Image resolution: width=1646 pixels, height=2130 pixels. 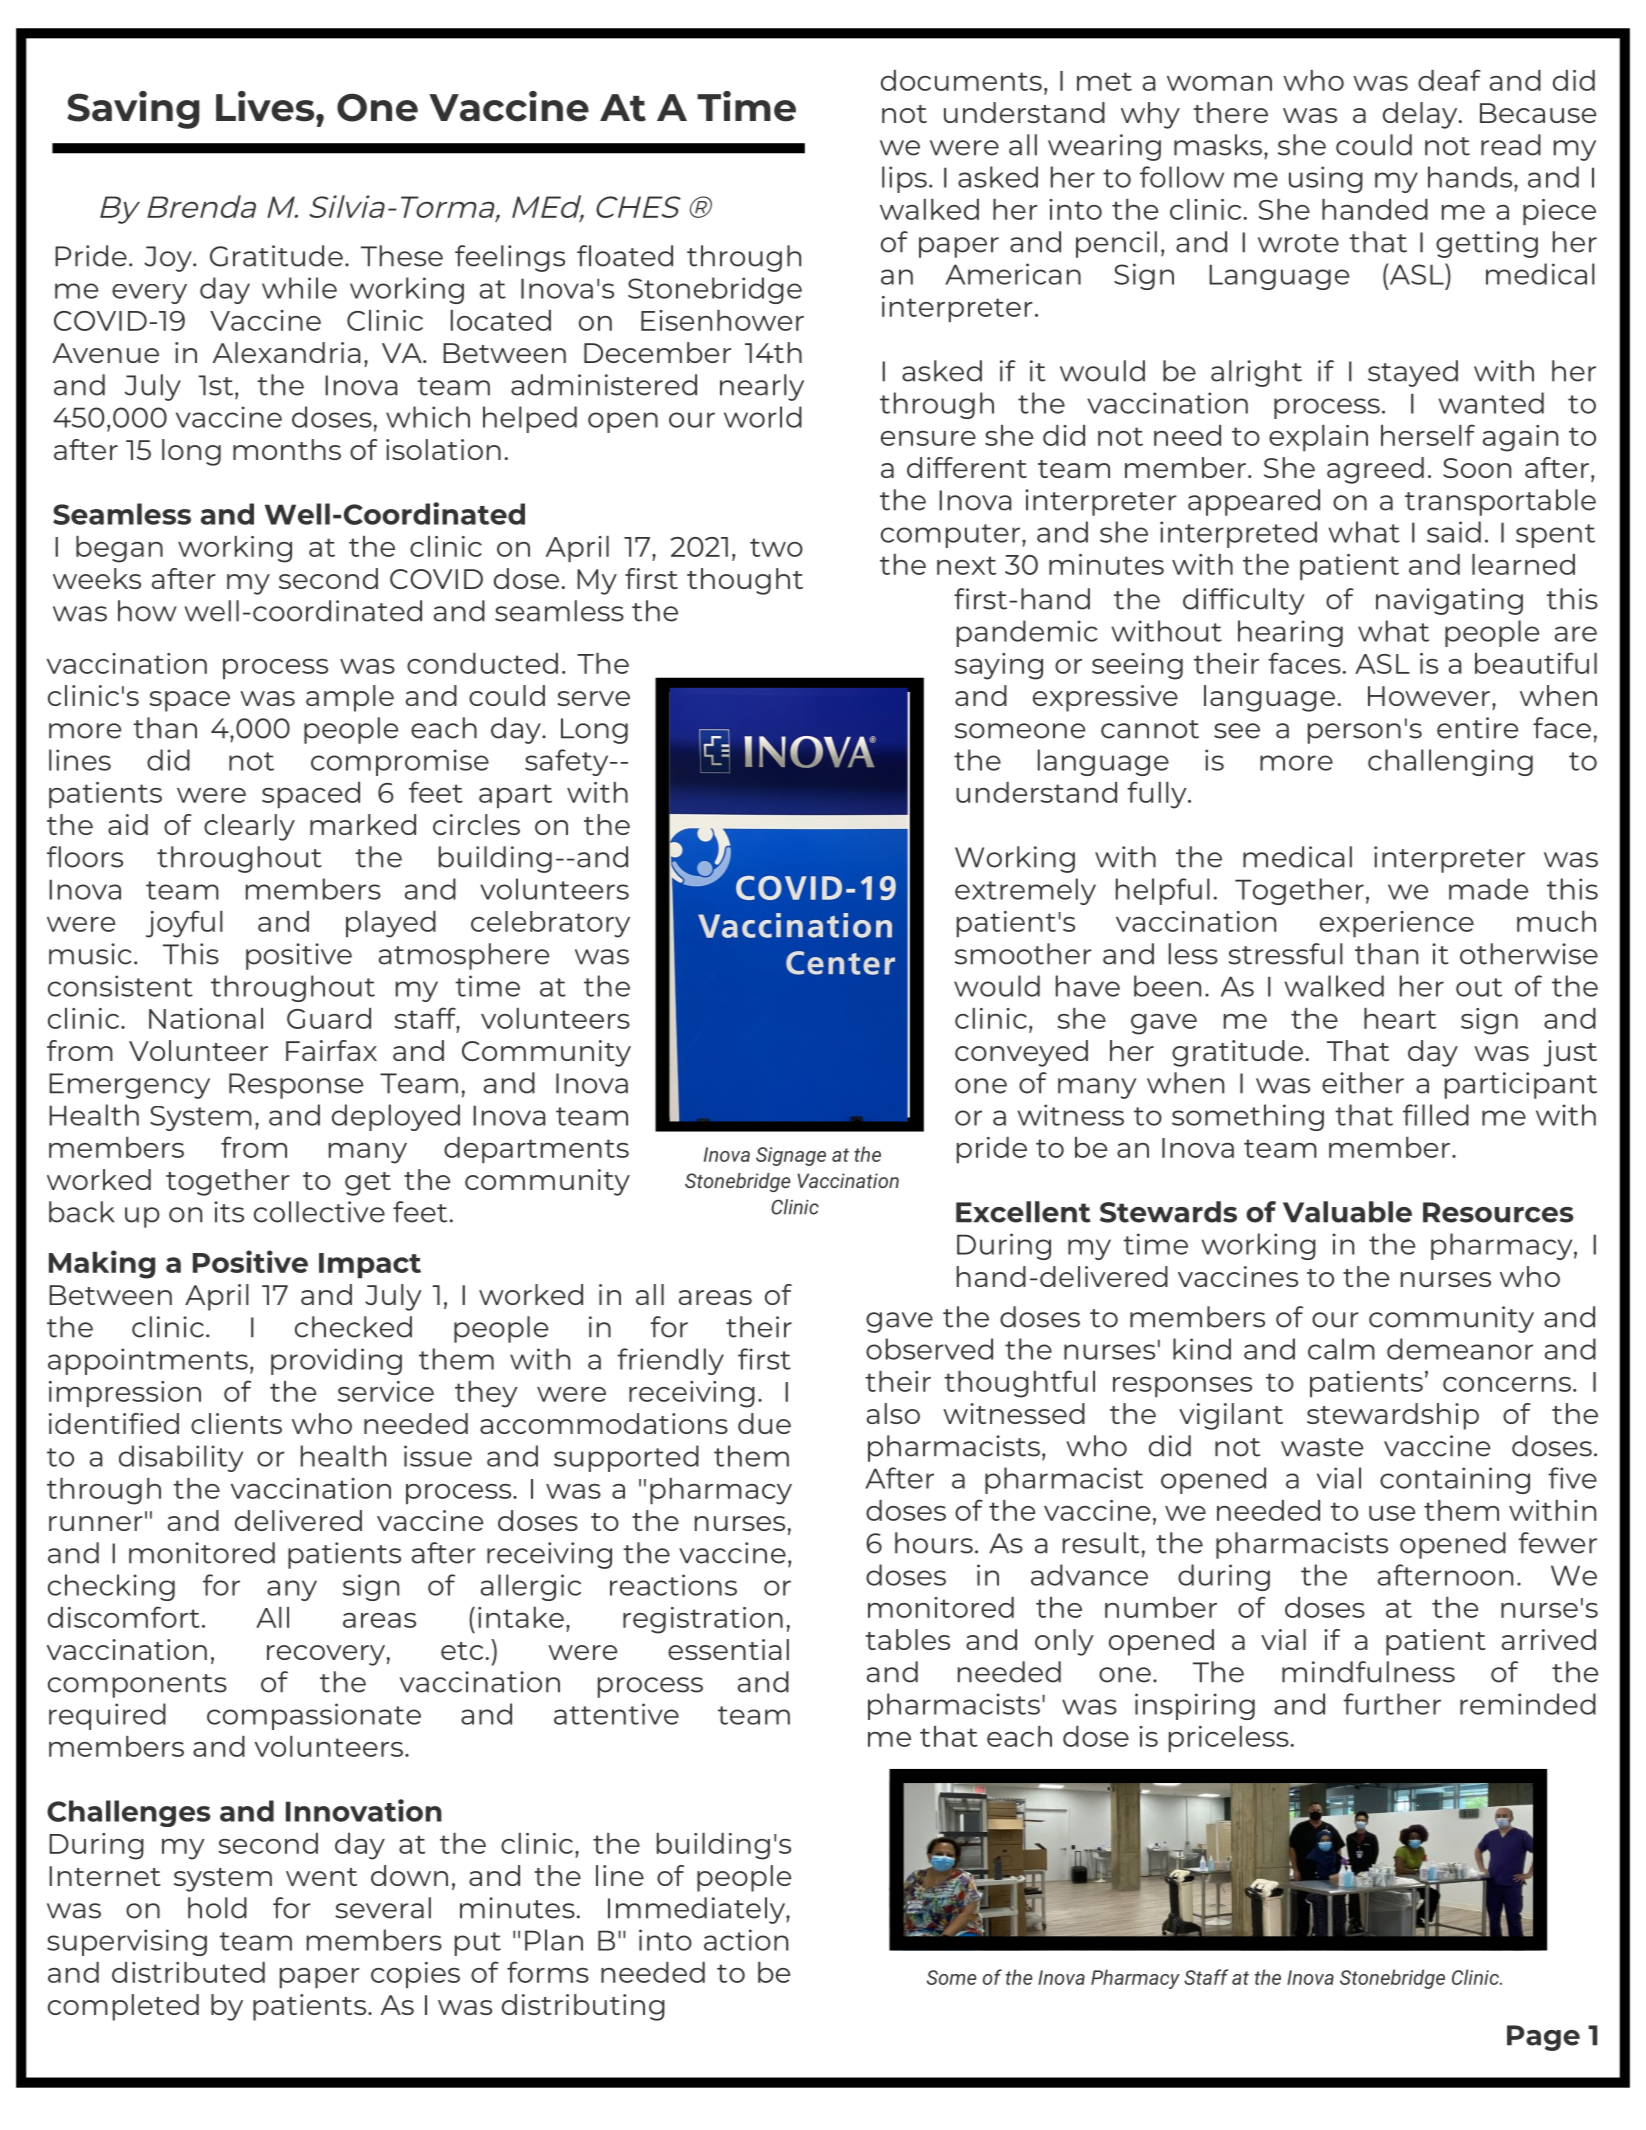 What do you see at coordinates (266, 106) in the page?
I see `Lives` at bounding box center [266, 106].
